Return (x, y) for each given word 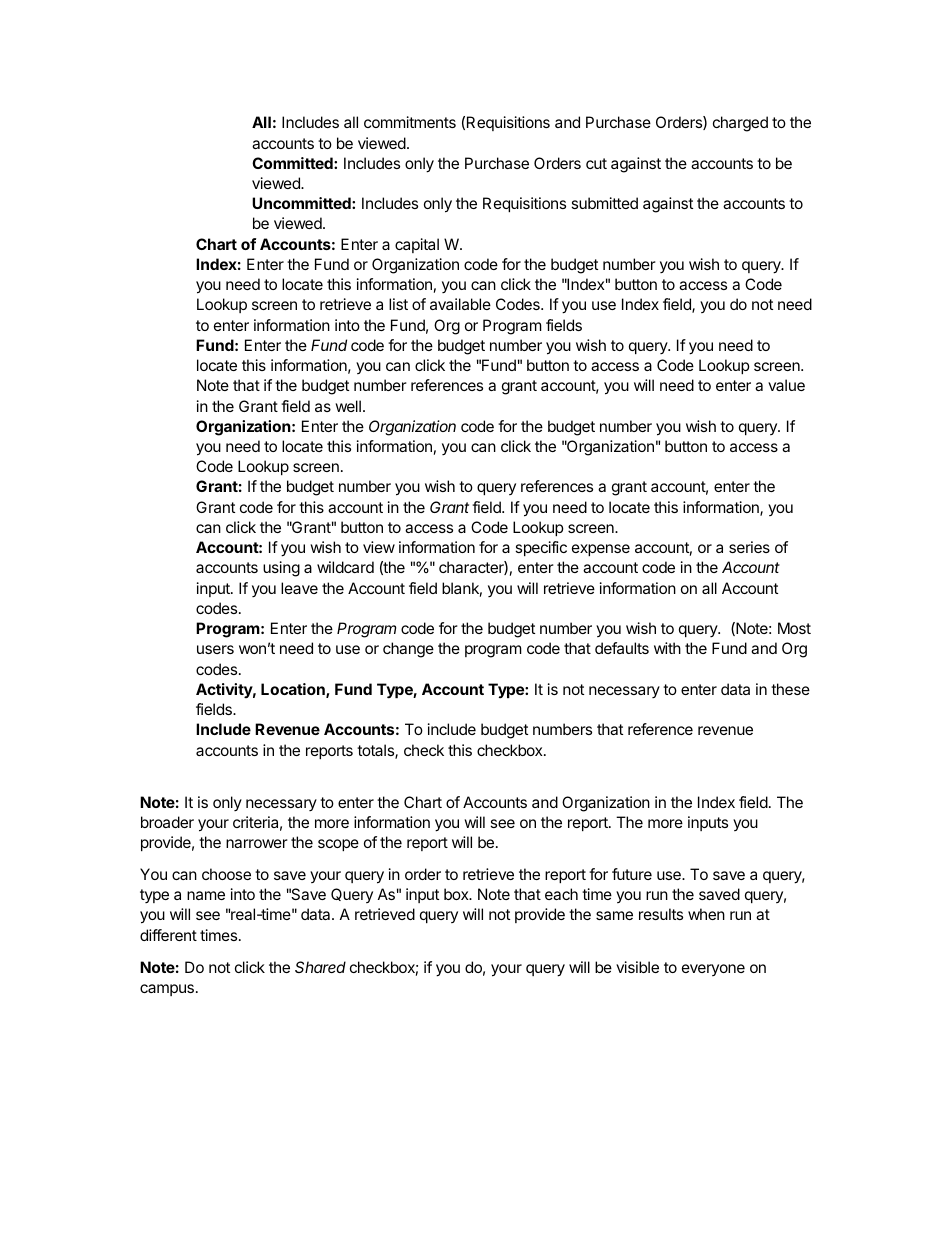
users (215, 649)
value (786, 385)
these (790, 689)
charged (740, 124)
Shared (320, 967)
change (408, 650)
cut (596, 163)
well (348, 406)
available (460, 304)
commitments (410, 122)
